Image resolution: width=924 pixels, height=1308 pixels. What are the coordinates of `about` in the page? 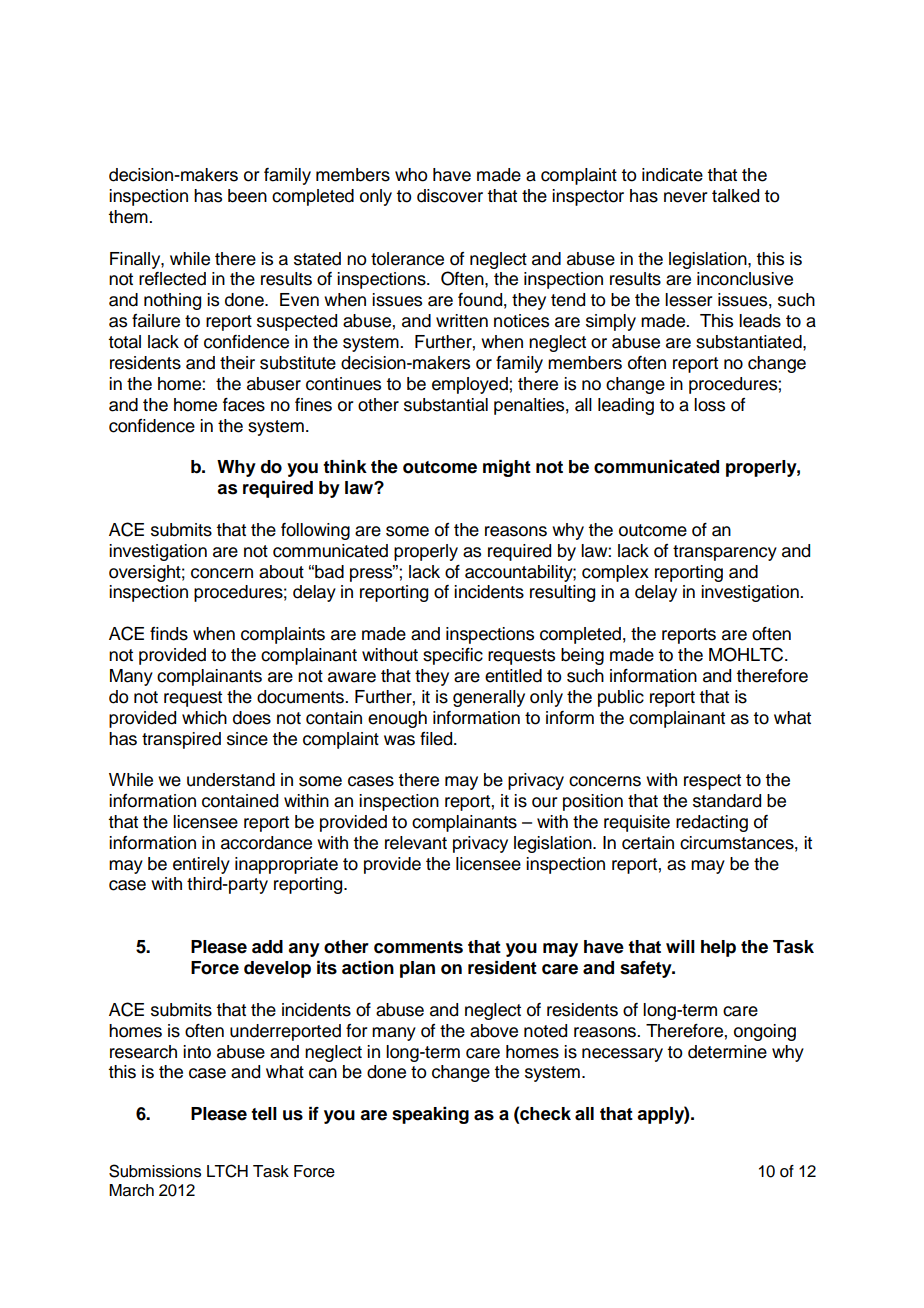 It's located at (281, 572).
